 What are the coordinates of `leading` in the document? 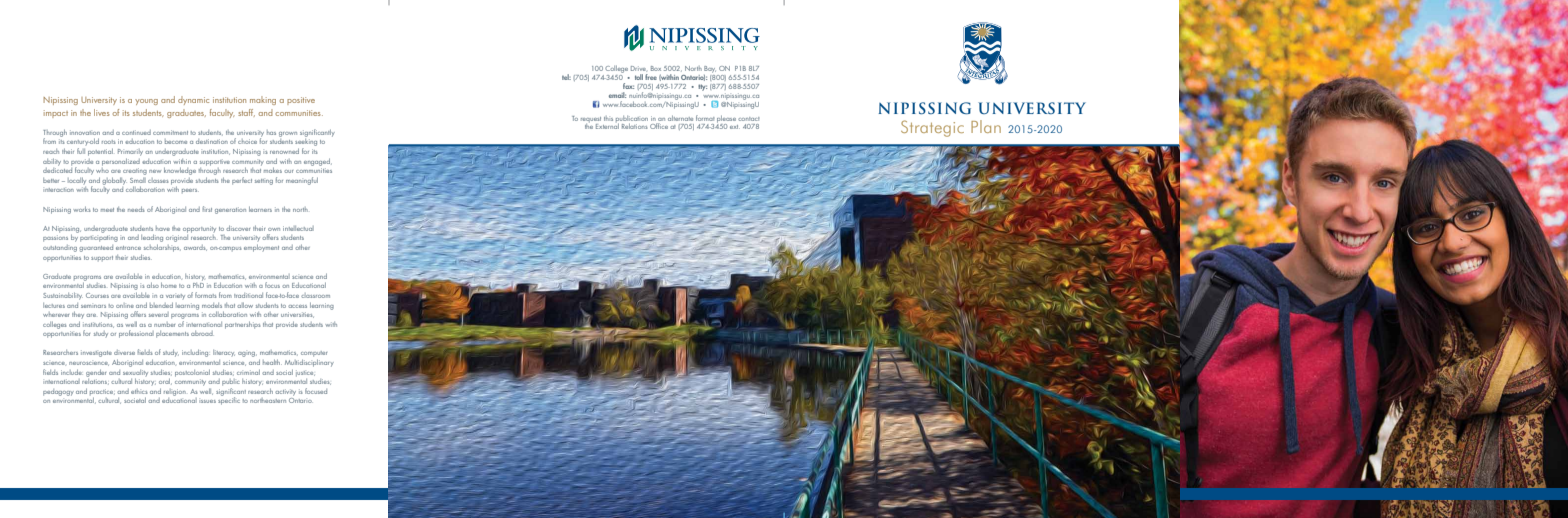 It's located at (152, 238).
